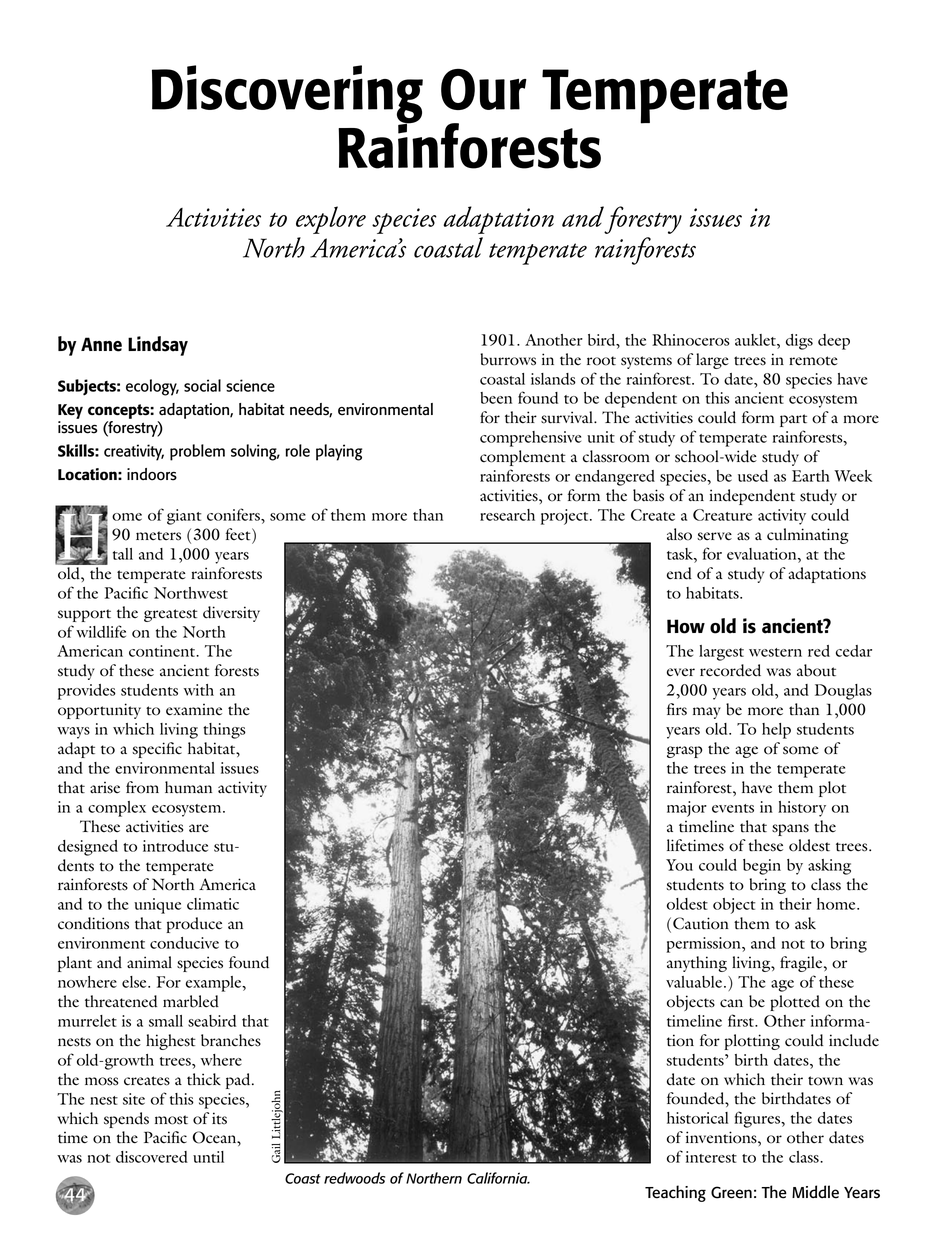  I want to click on continent, so click(163, 651).
